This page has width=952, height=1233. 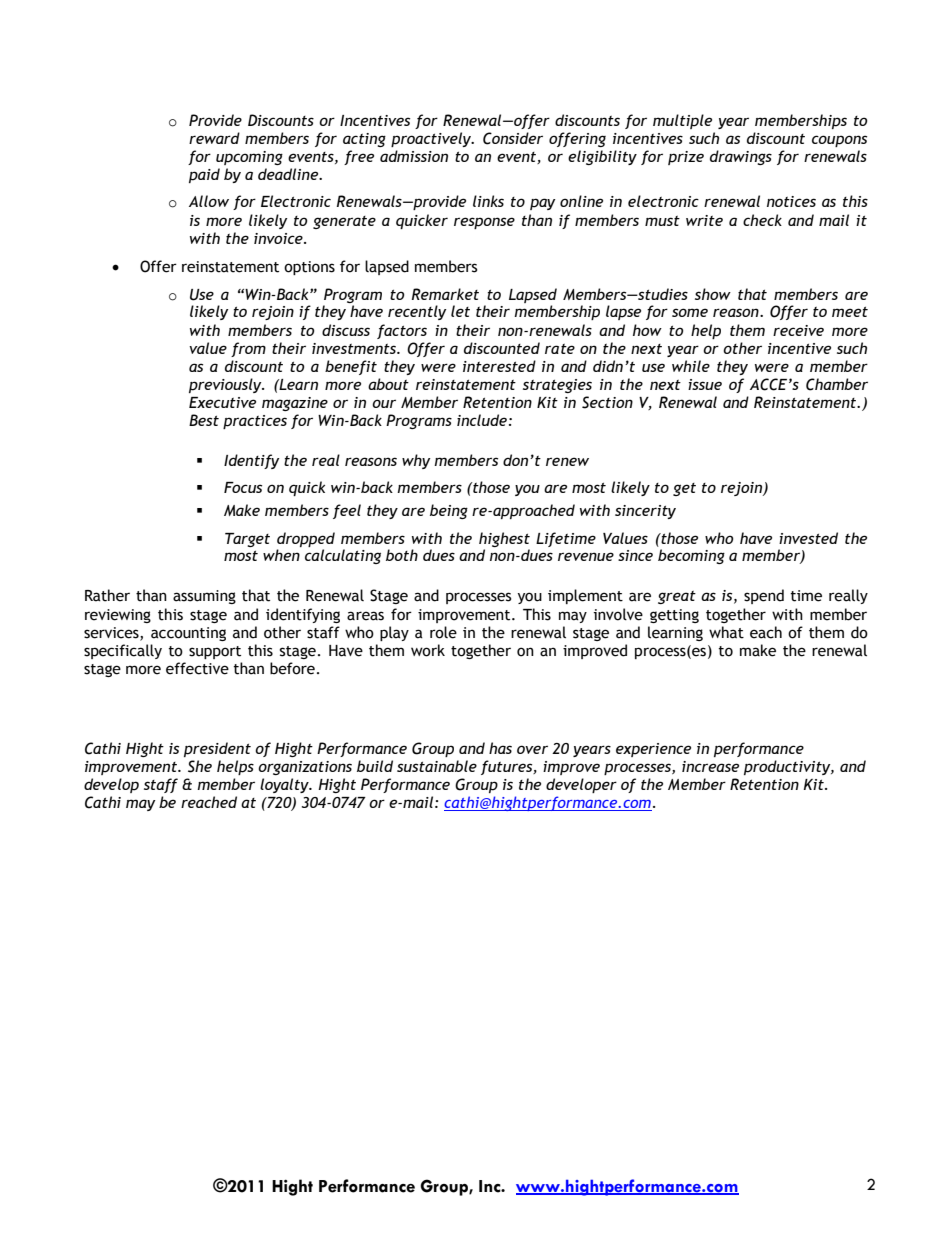 What do you see at coordinates (499, 366) in the page?
I see `interested` at bounding box center [499, 366].
